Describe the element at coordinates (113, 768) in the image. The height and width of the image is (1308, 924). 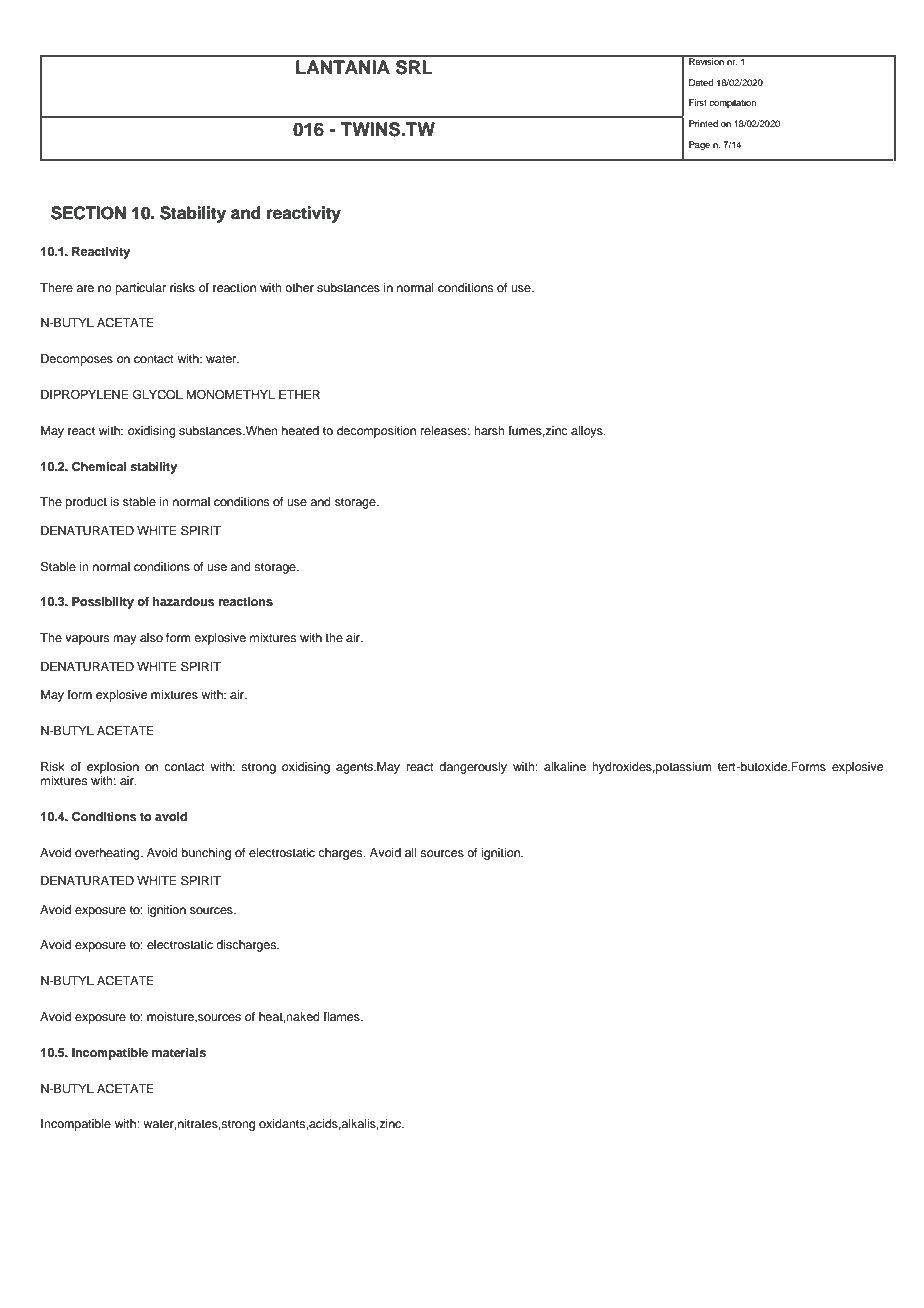
I see `explosion` at that location.
